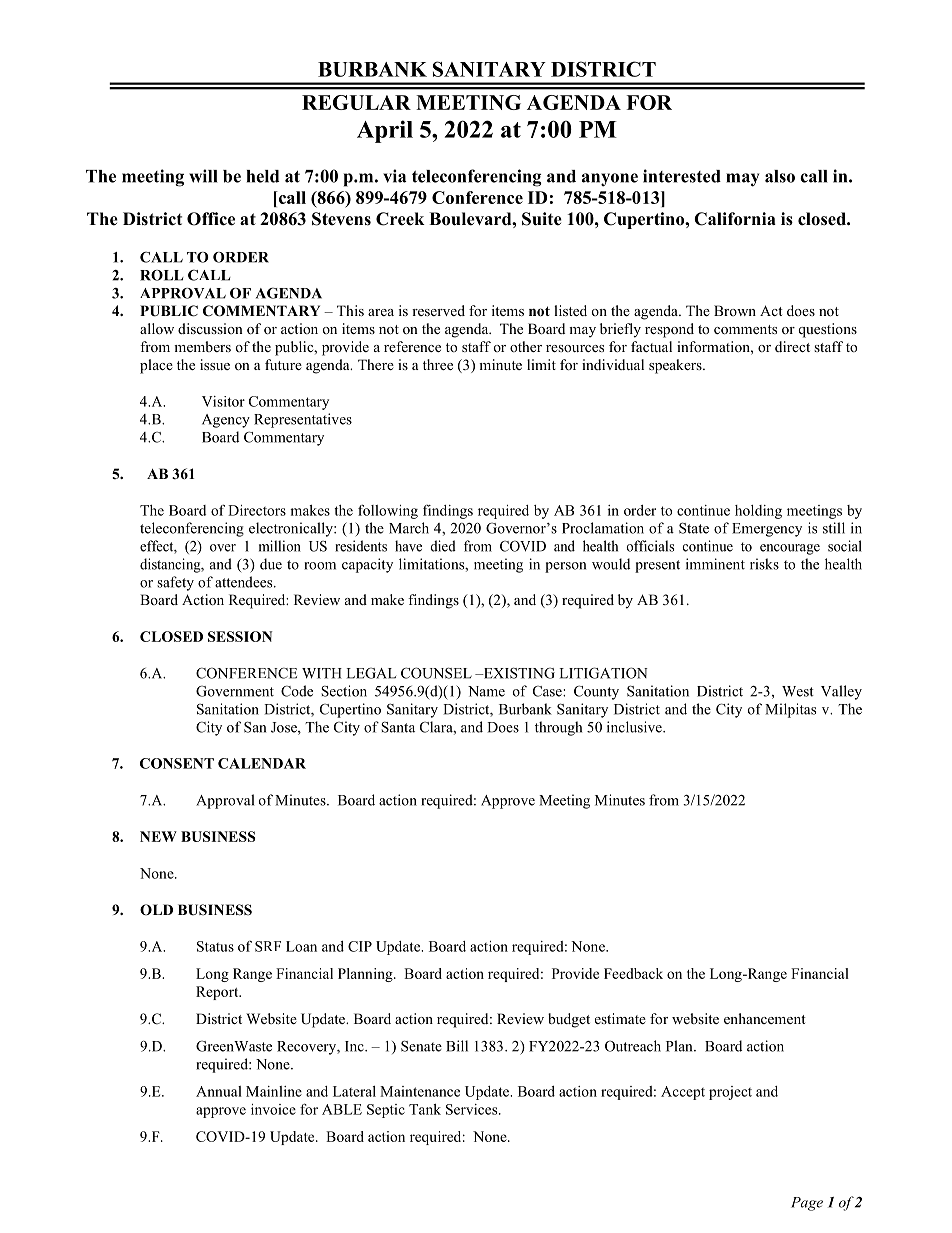 The height and width of the screenshot is (1233, 952). What do you see at coordinates (542, 219) in the screenshot?
I see `Suite` at bounding box center [542, 219].
